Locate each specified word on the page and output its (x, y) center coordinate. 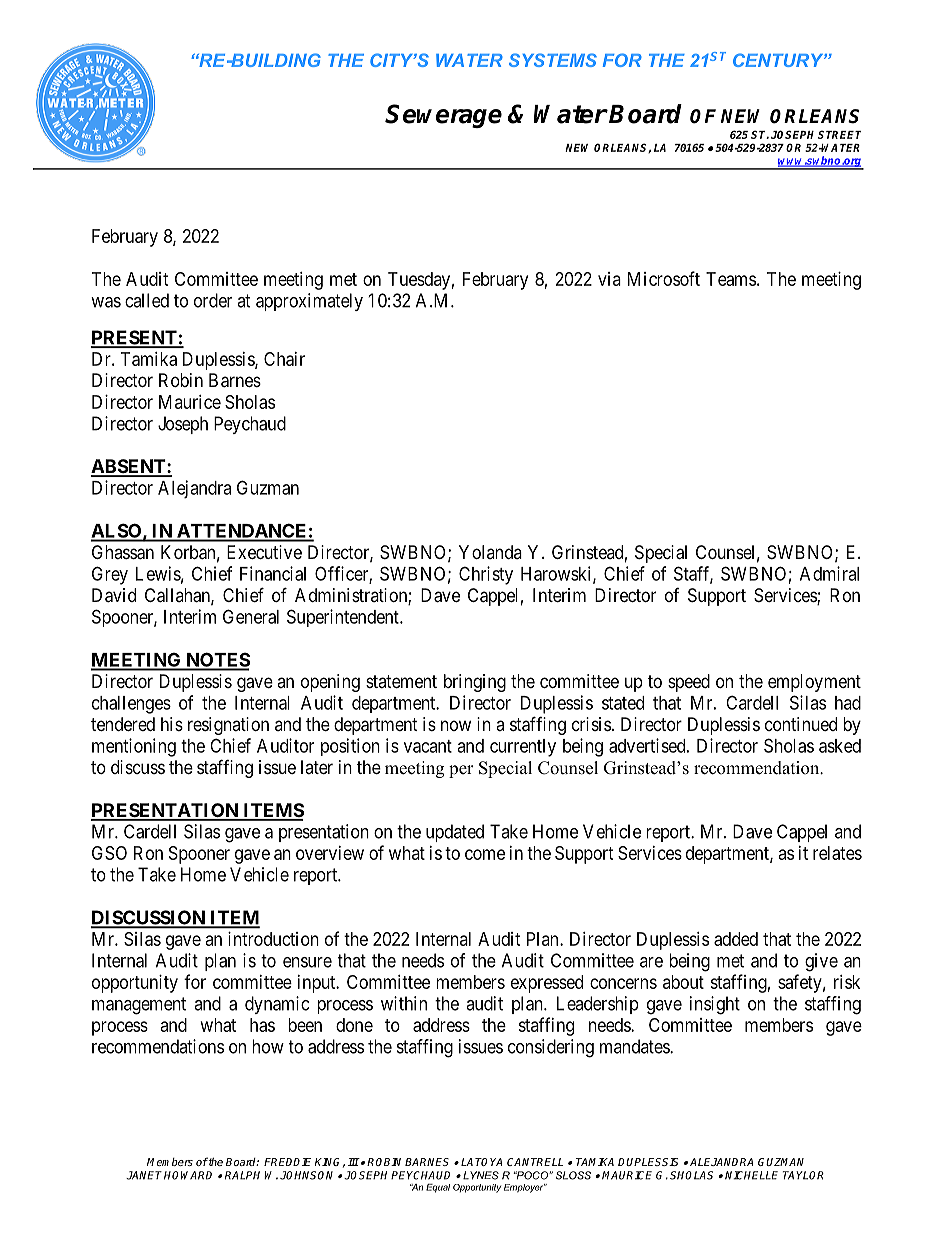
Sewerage (443, 116)
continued (801, 724)
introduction (273, 939)
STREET (839, 134)
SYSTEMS (553, 60)
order (213, 300)
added (736, 939)
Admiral (829, 573)
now (456, 725)
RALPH (242, 1175)
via (609, 279)
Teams (731, 279)
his (172, 724)
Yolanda (490, 552)
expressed (547, 984)
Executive (264, 552)
